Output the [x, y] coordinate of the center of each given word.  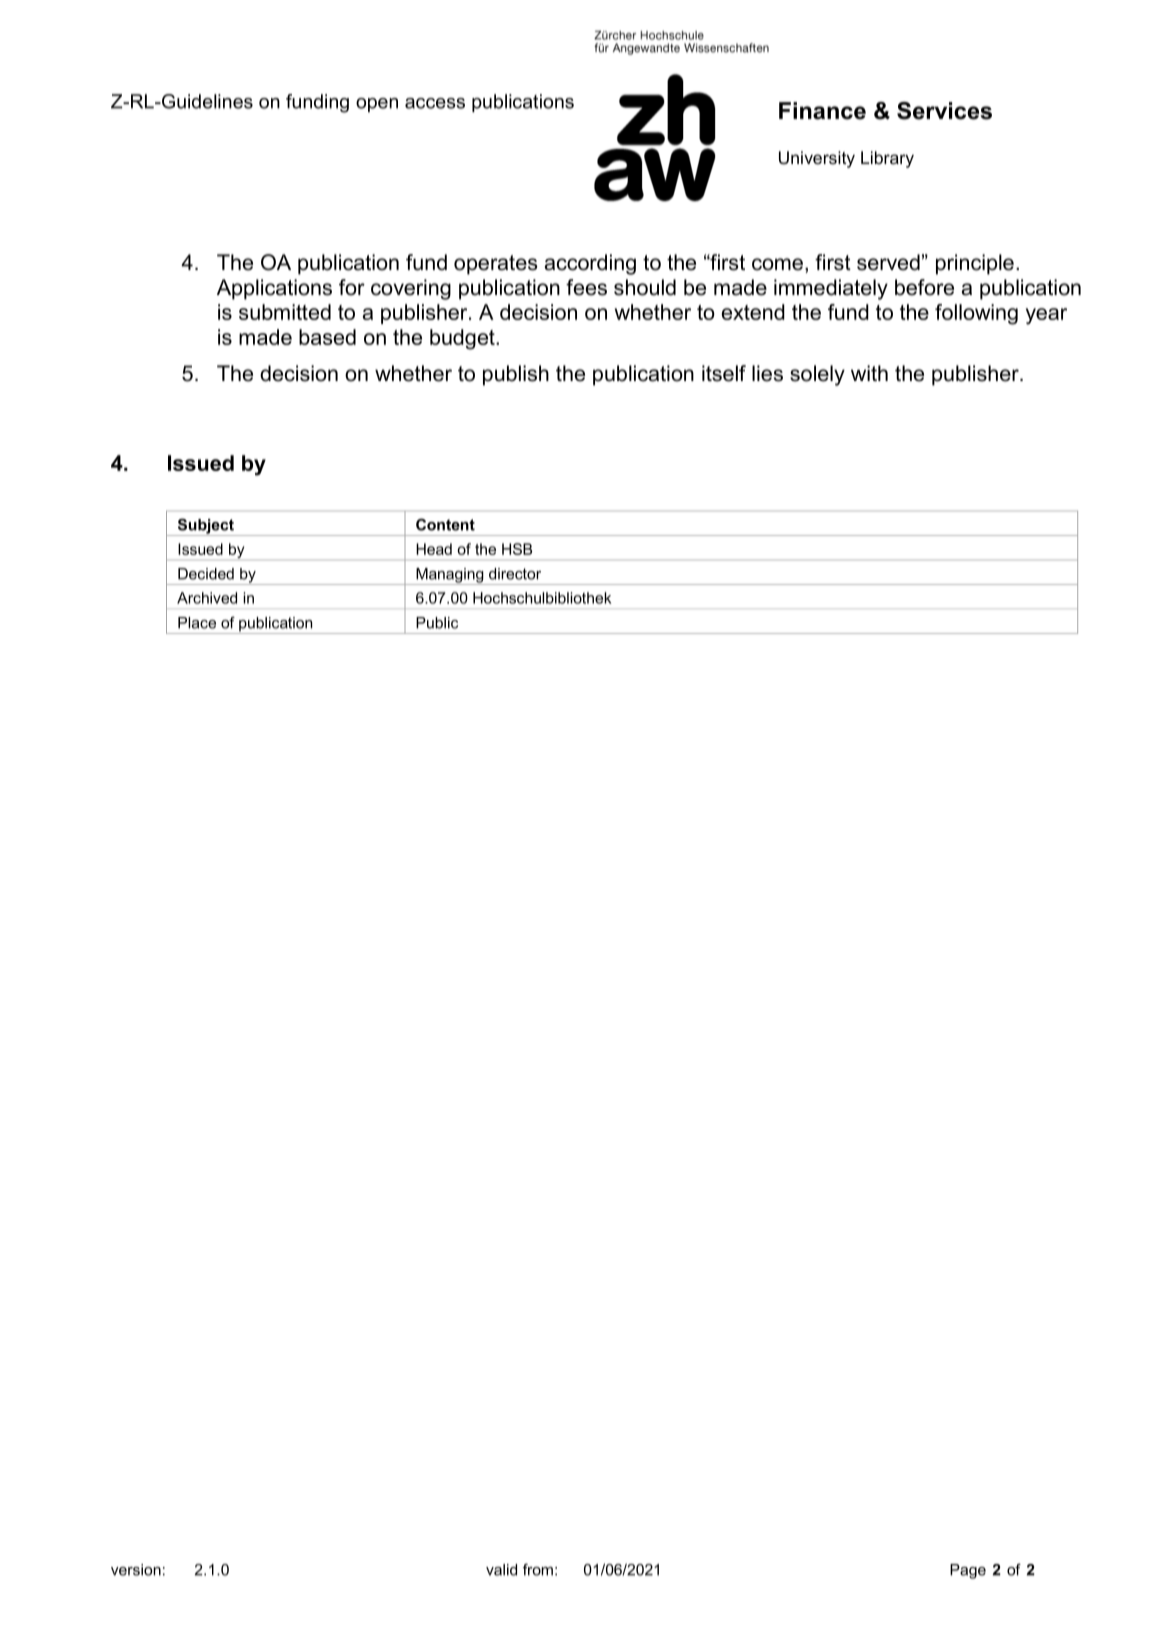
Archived [207, 598]
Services [944, 111]
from [538, 1569]
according [590, 264]
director [515, 574]
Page [968, 1571]
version [136, 1570]
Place [197, 623]
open [377, 105]
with [869, 373]
